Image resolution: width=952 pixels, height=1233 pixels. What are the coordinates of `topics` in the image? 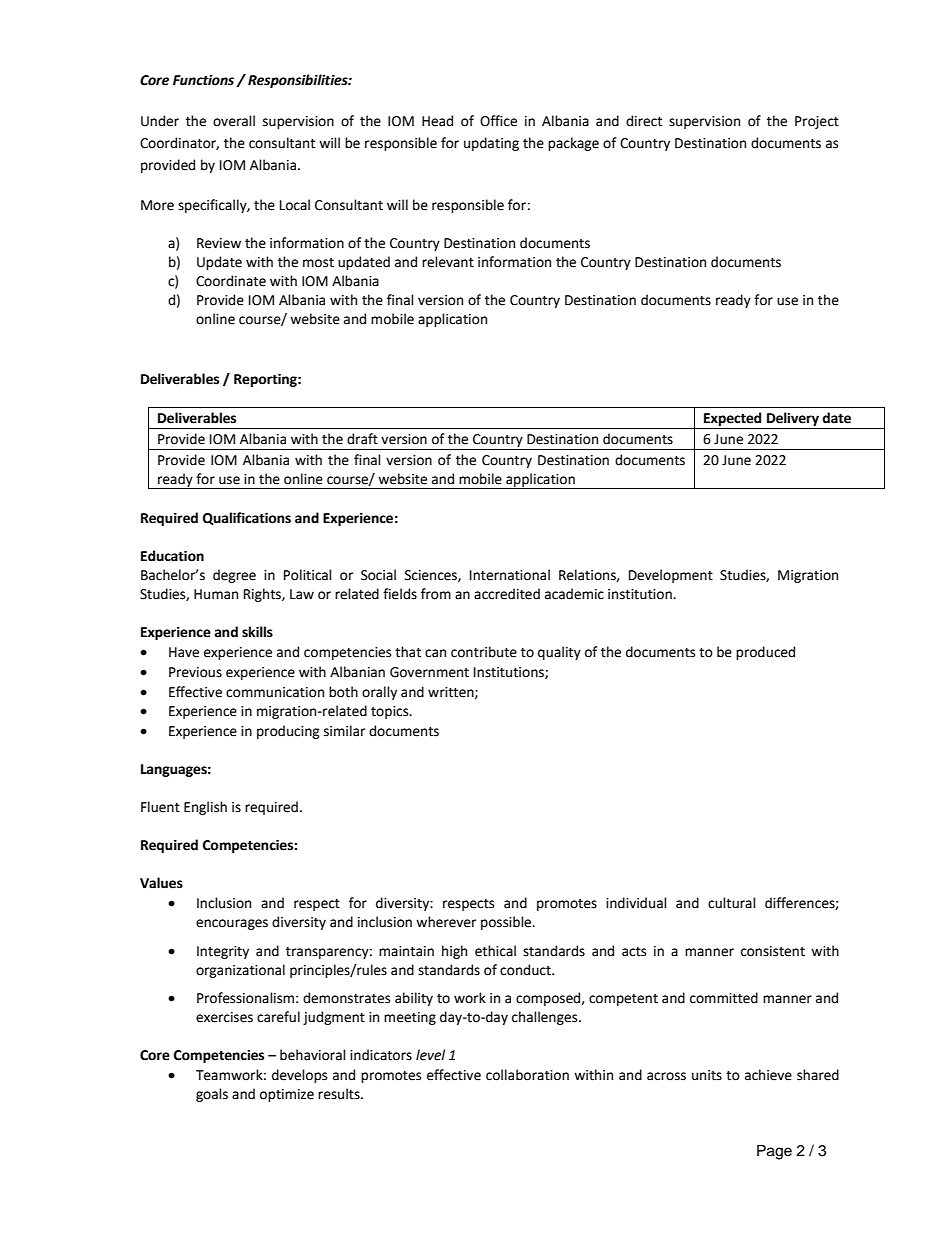 It's located at (391, 712).
